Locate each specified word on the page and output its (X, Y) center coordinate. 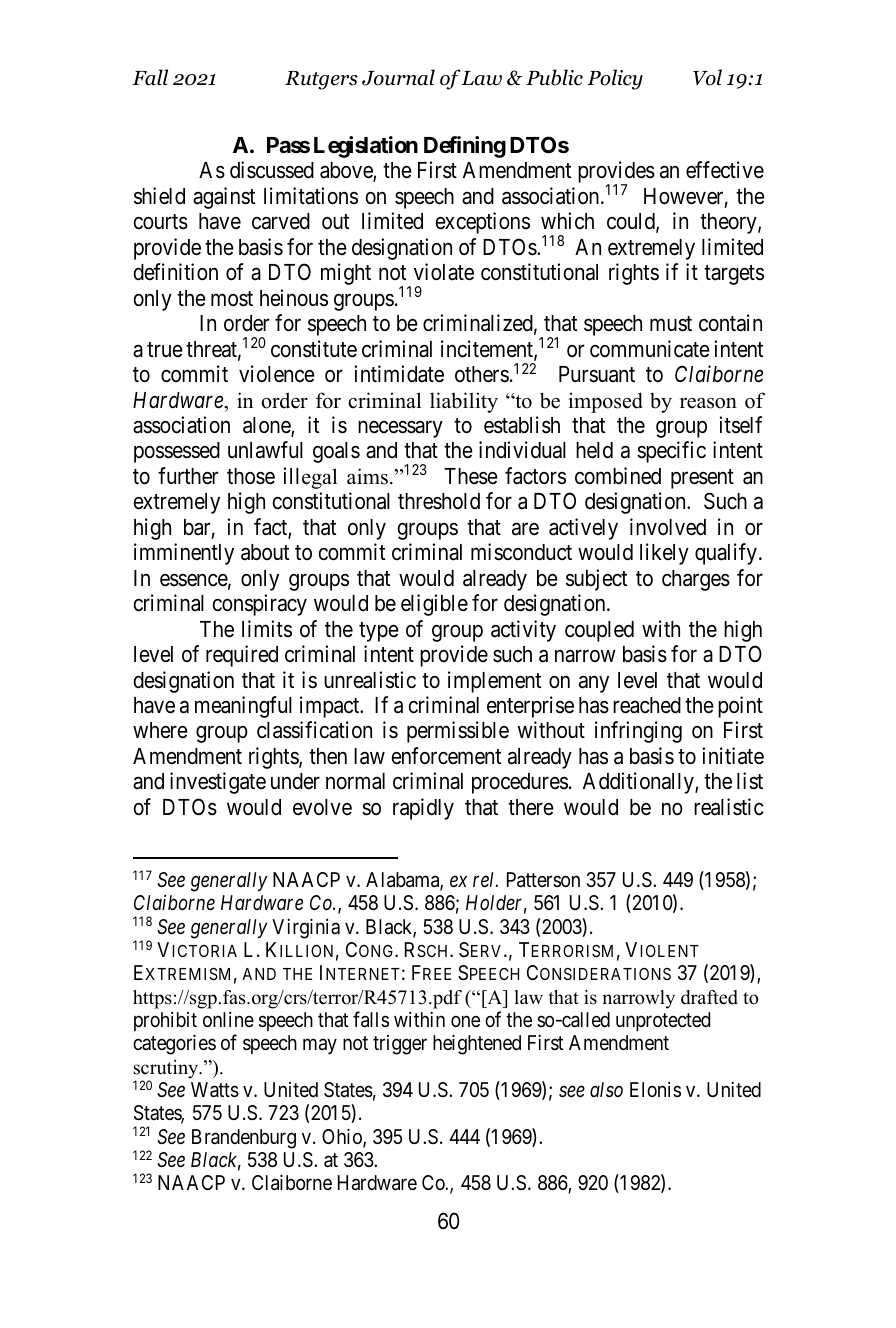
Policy (615, 79)
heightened (477, 1045)
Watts (215, 1090)
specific (671, 452)
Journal (398, 77)
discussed (272, 170)
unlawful (265, 450)
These (471, 476)
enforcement (446, 756)
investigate (218, 783)
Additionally (639, 783)
